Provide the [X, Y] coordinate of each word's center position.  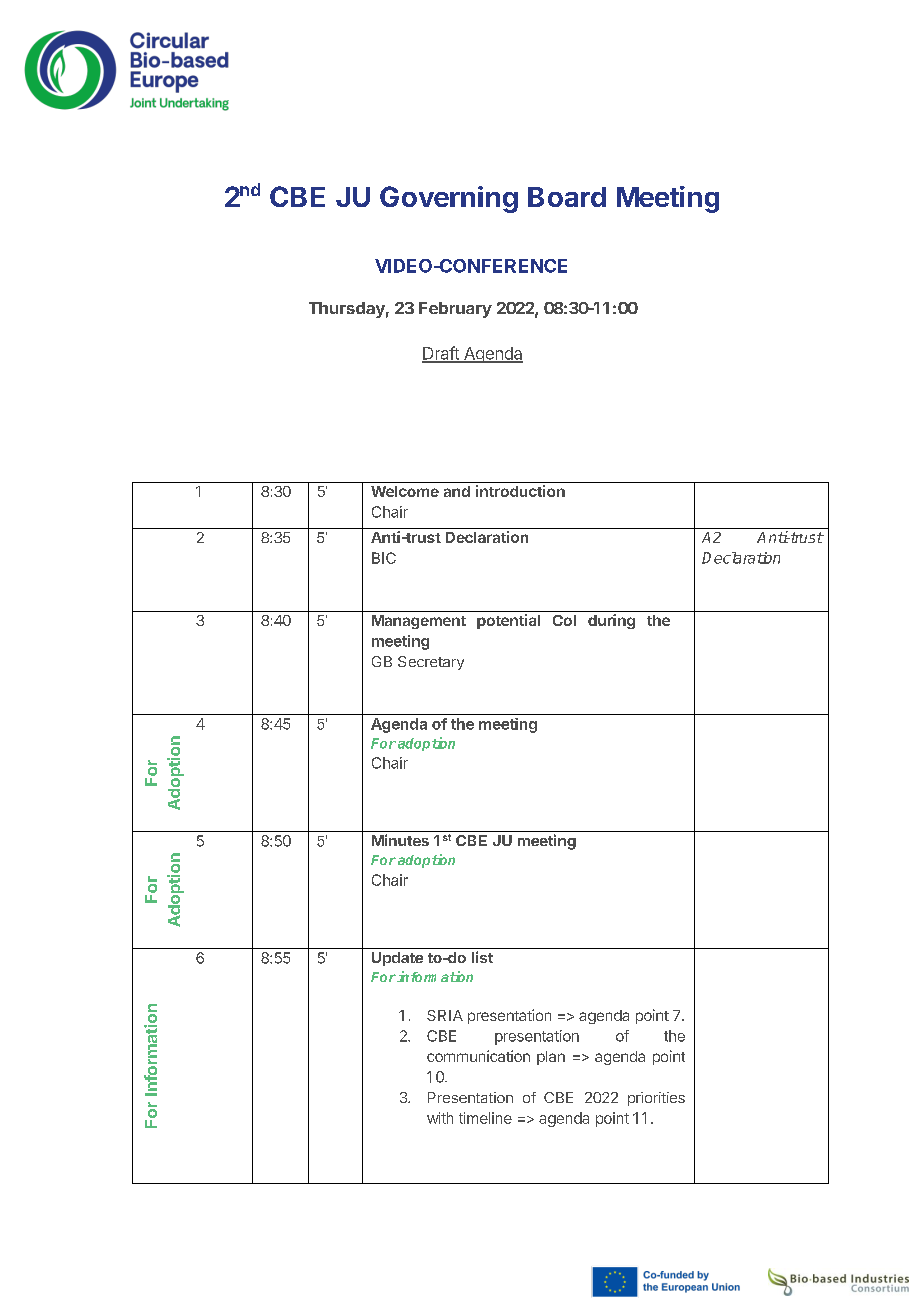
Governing [449, 199]
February [455, 310]
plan [551, 1058]
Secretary [431, 663]
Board [567, 197]
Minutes [400, 840]
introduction [520, 491]
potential [508, 621]
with [440, 1118]
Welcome [405, 491]
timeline [485, 1118]
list [482, 957]
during [611, 621]
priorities [656, 1099]
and [457, 491]
